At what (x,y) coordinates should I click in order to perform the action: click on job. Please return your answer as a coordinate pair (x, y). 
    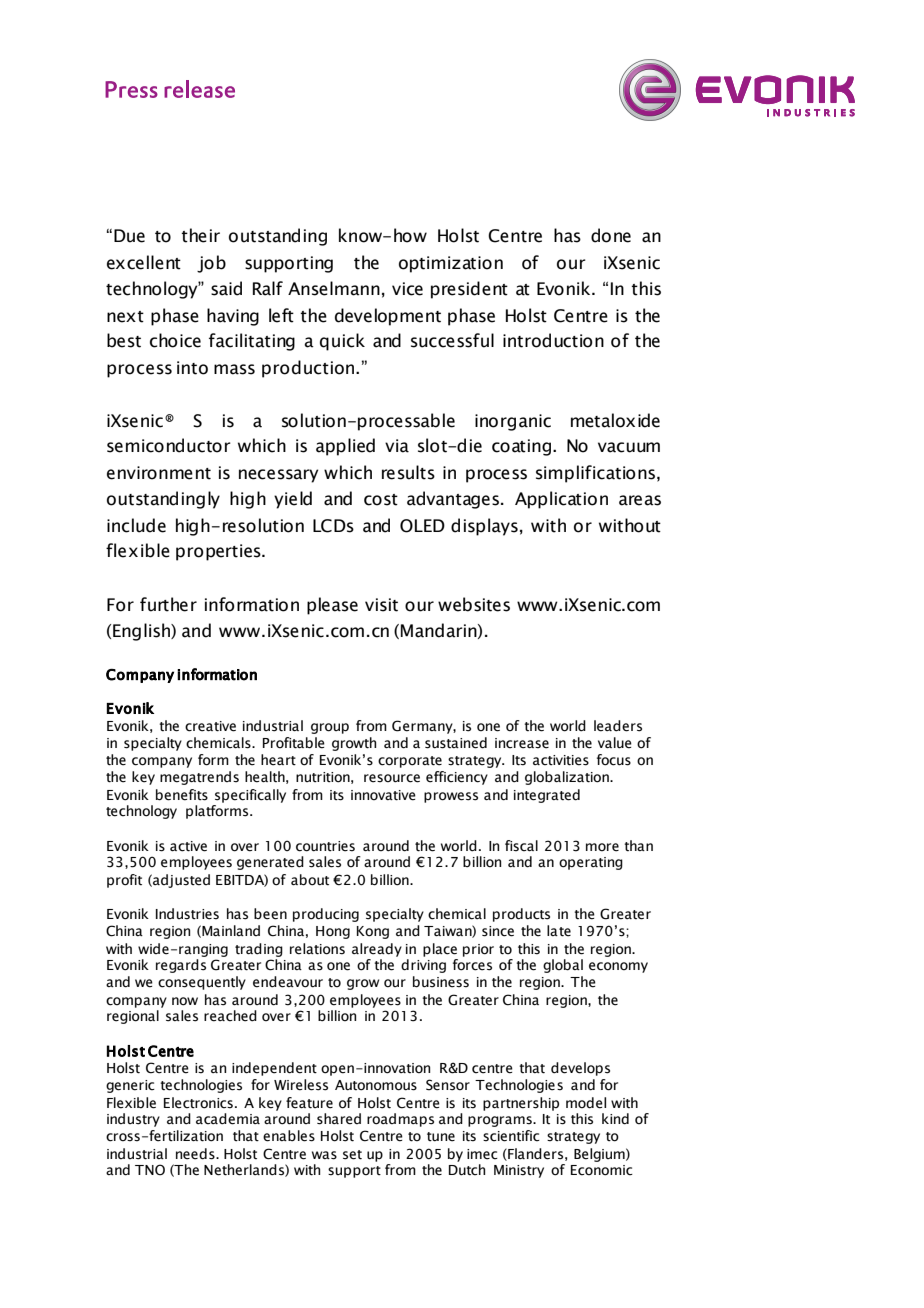
    Looking at the image, I should click on (211, 264).
